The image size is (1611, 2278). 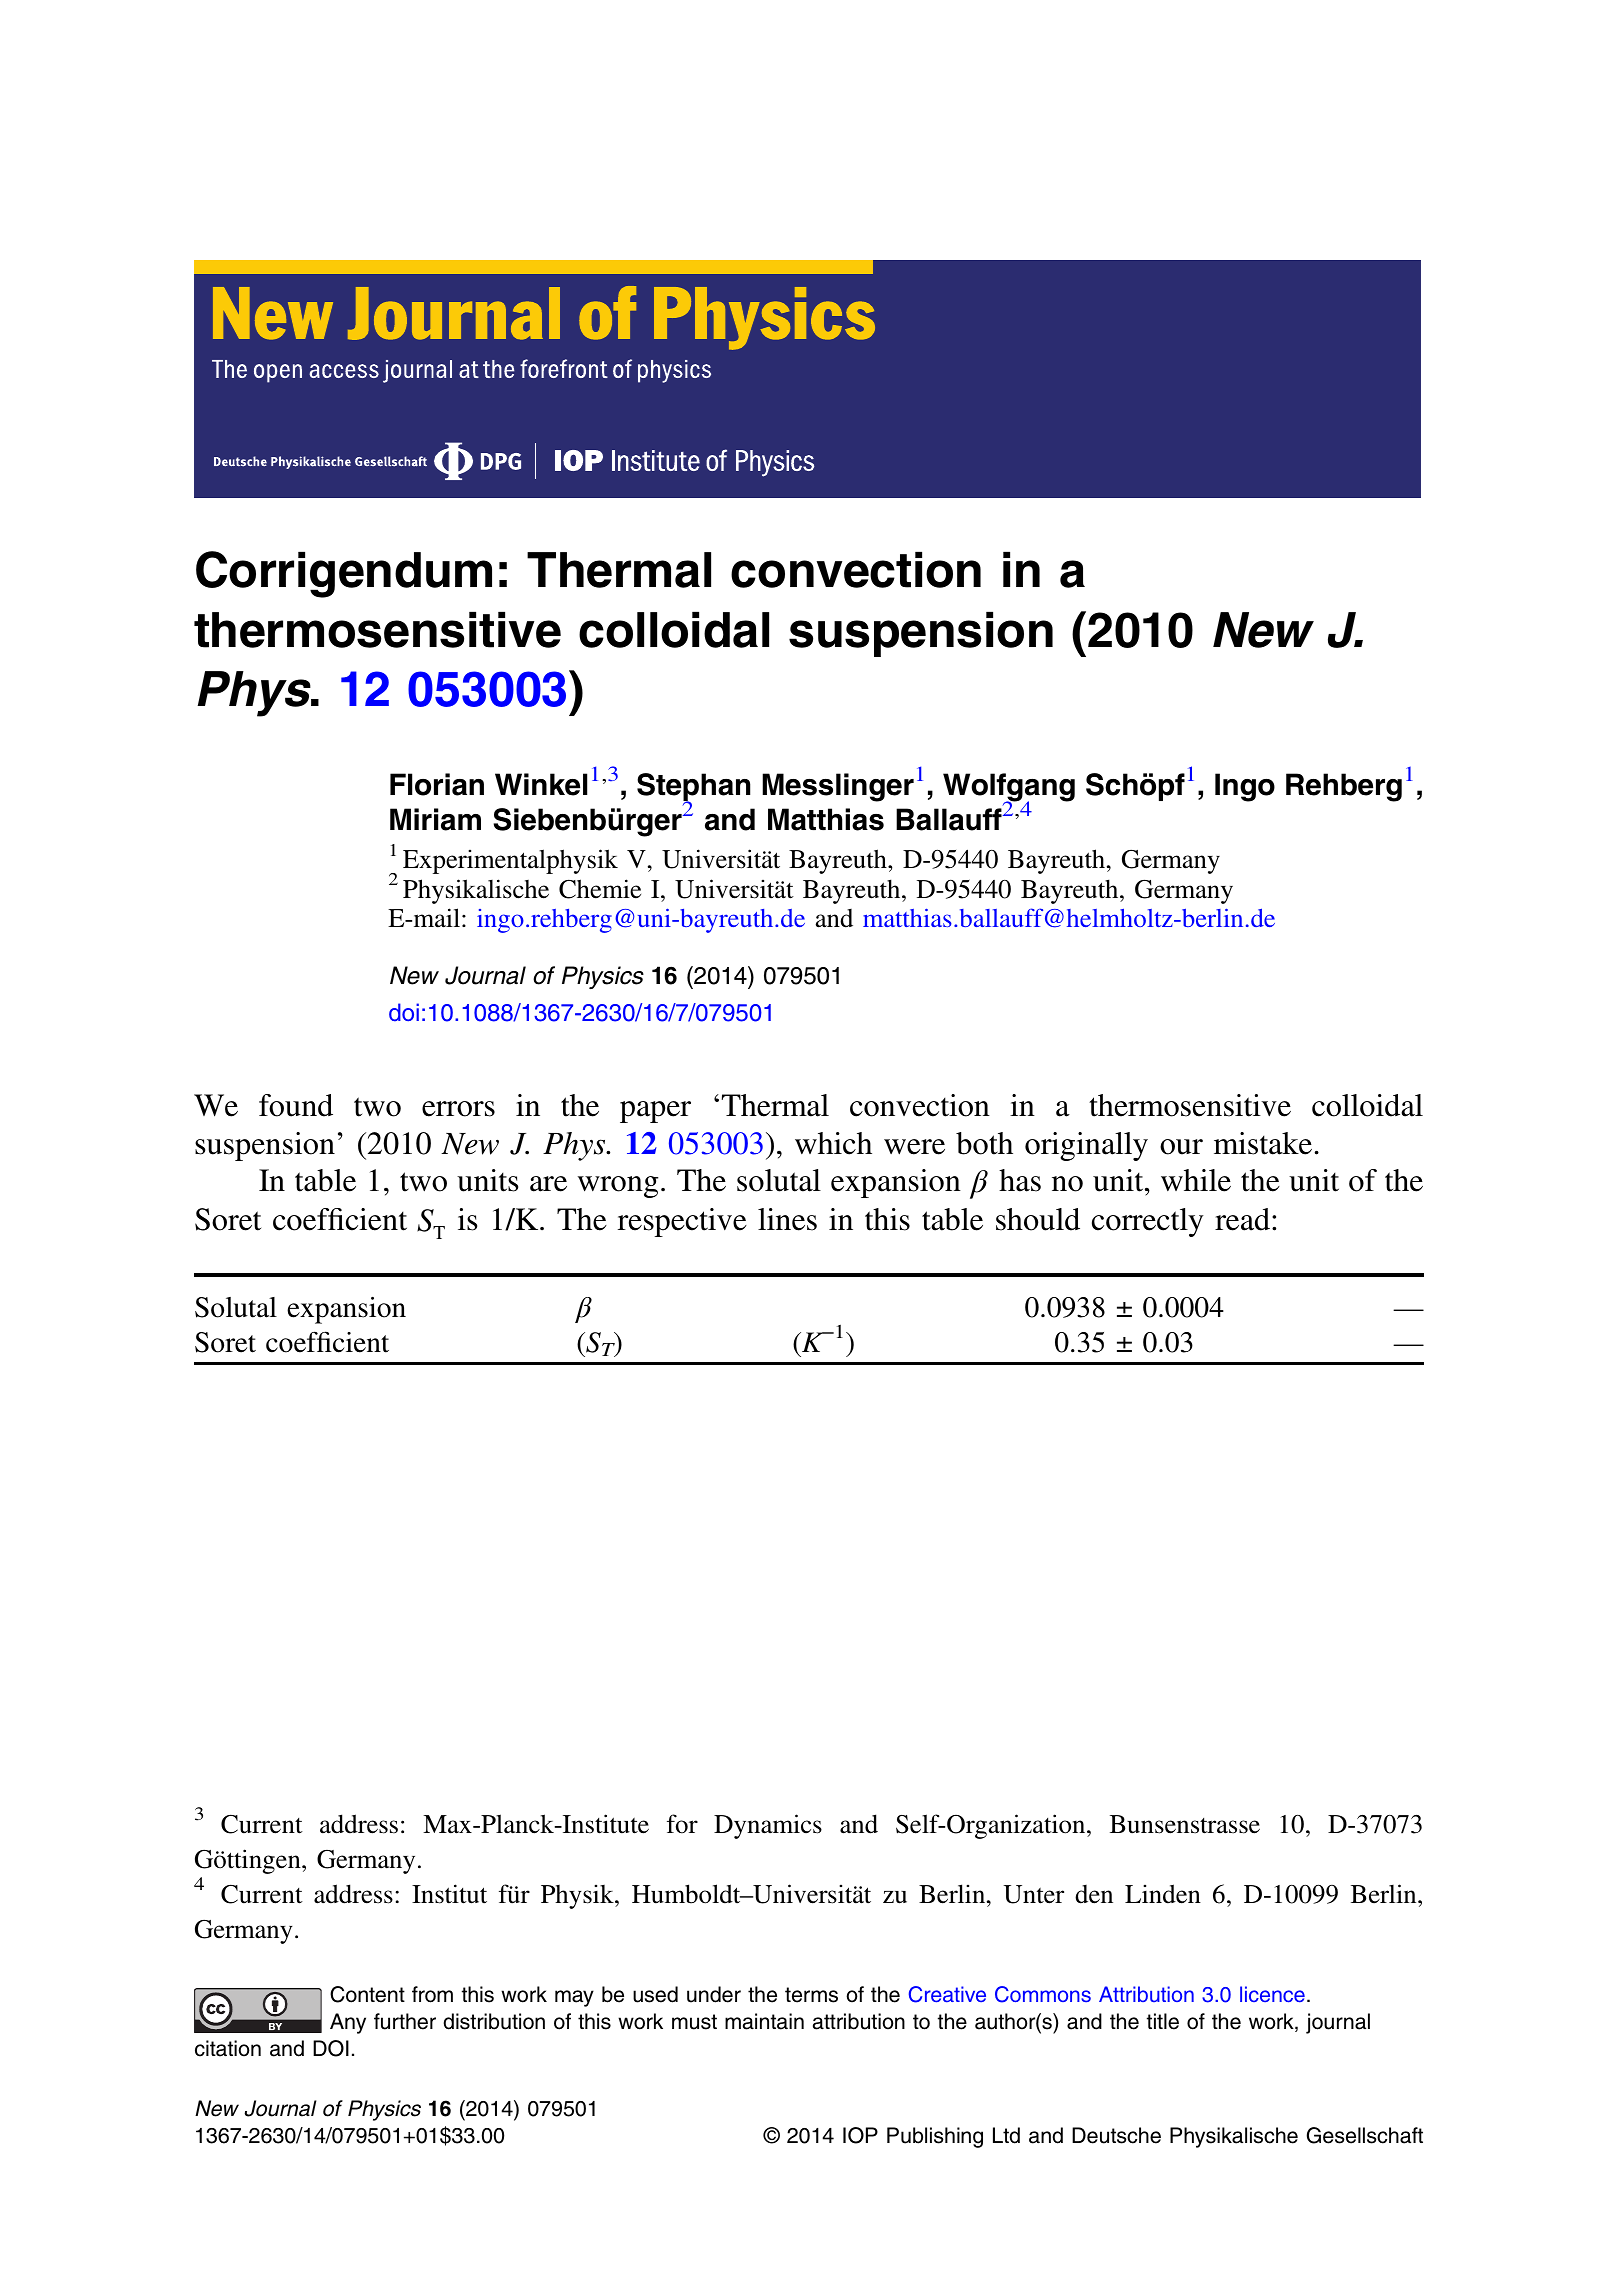 I want to click on Miriam, so click(x=435, y=819).
